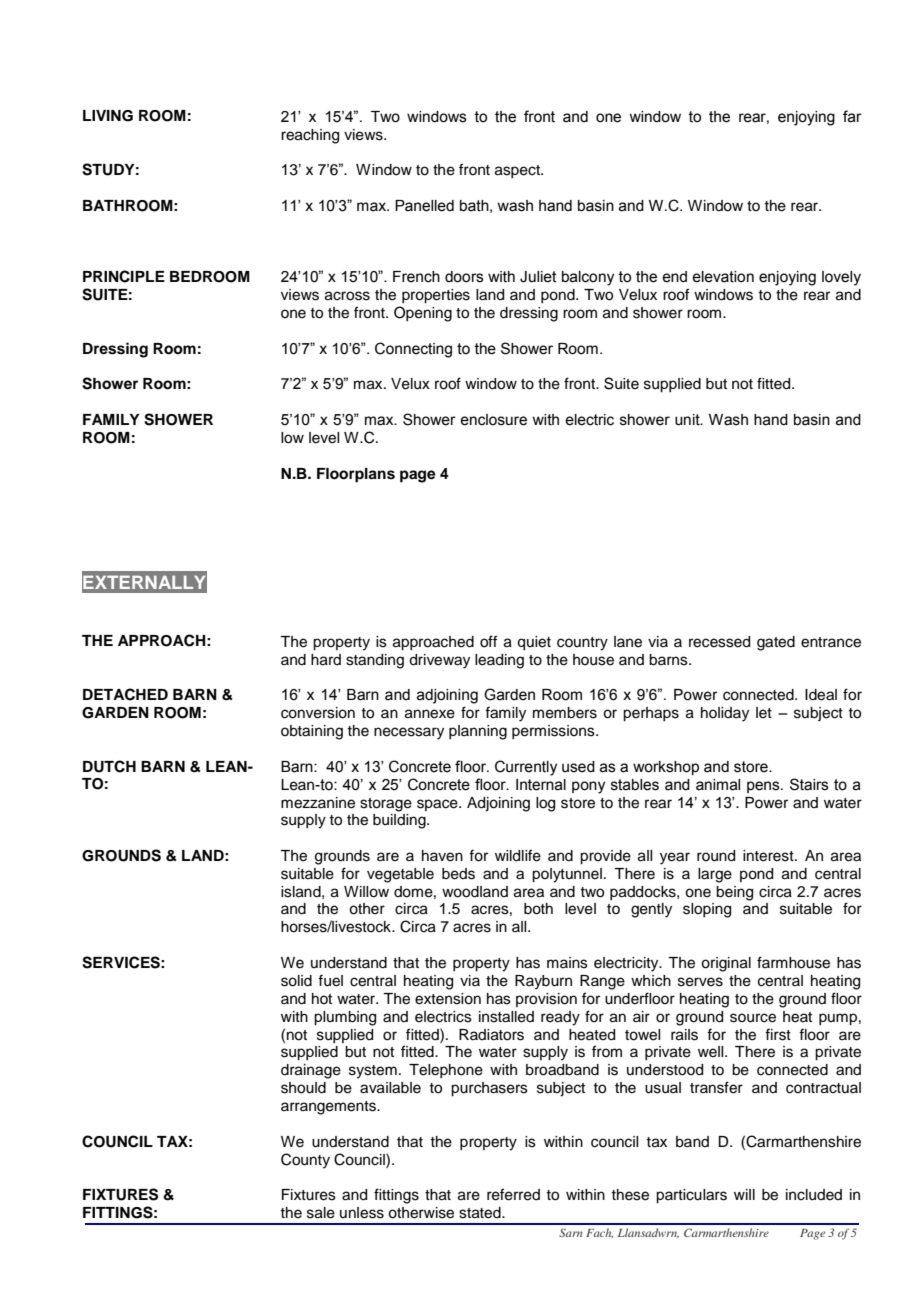 The image size is (924, 1307). Describe the element at coordinates (518, 171) in the document. I see `aspect` at that location.
